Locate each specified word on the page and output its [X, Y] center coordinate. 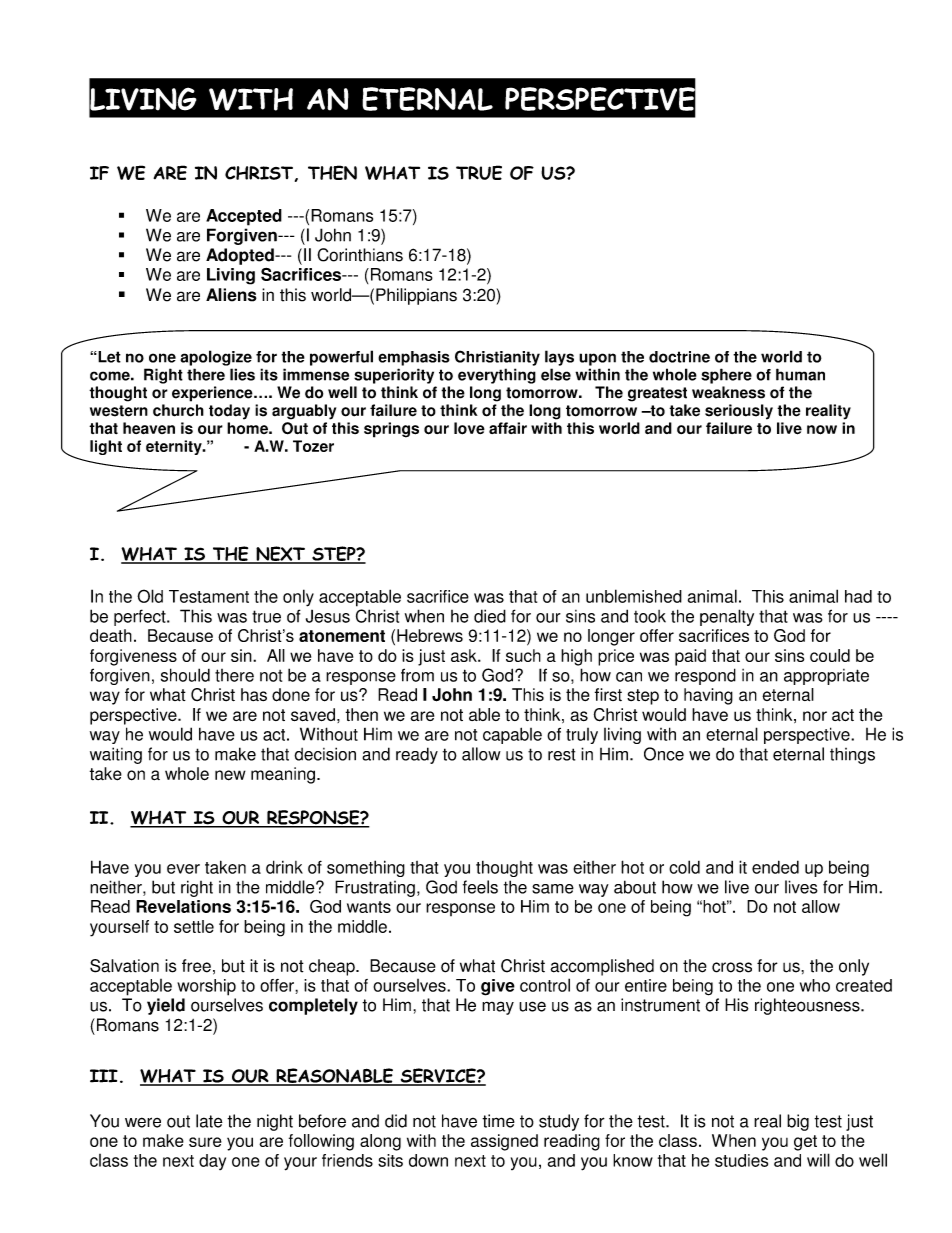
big [798, 1122]
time [498, 1121]
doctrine [679, 357]
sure [205, 1142]
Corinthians [360, 255]
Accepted [244, 217]
